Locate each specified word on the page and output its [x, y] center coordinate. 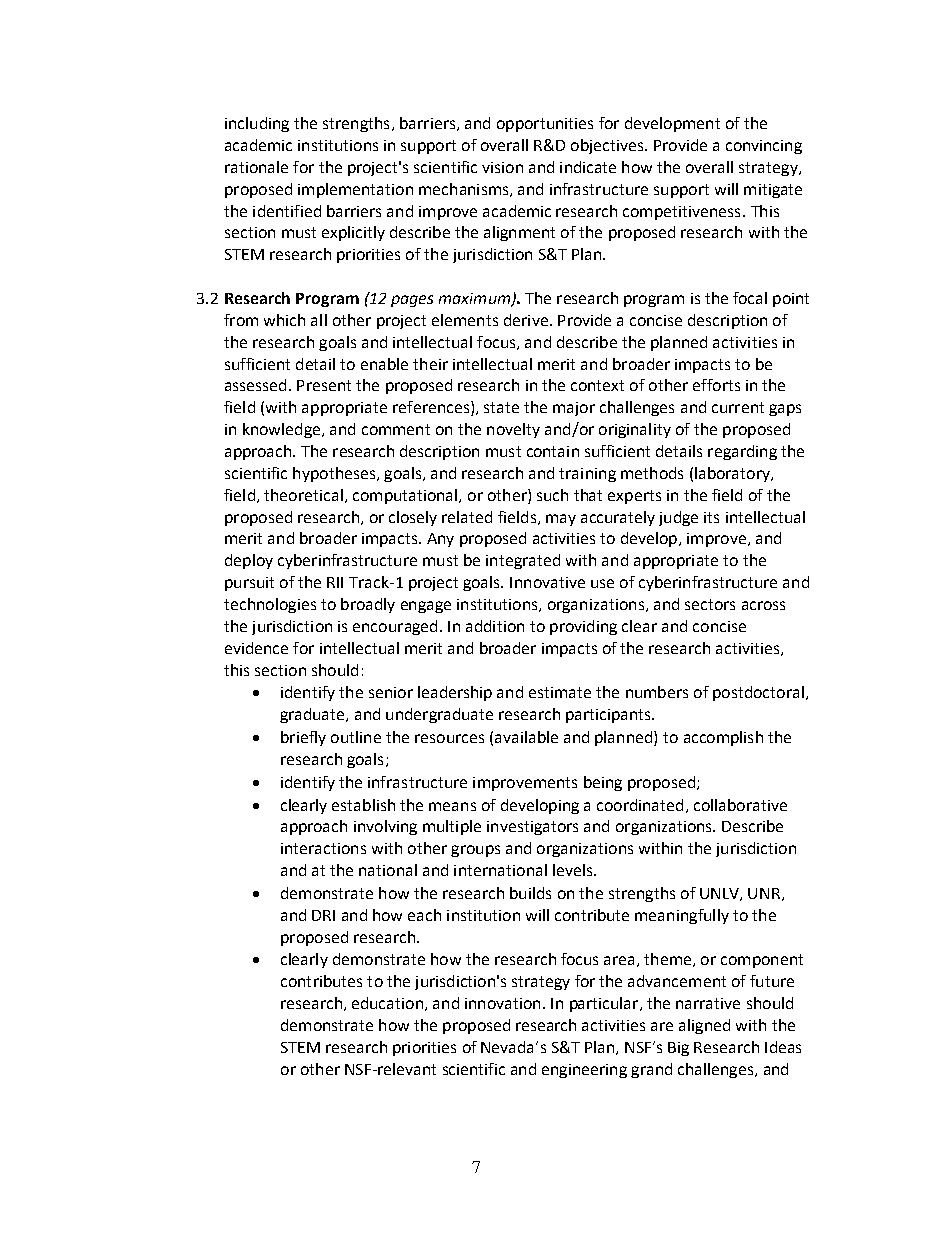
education [387, 1003]
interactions [323, 848]
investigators [532, 828]
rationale [256, 167]
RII [335, 582]
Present [324, 385]
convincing [764, 147]
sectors [710, 604]
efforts [716, 385]
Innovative [547, 582]
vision [502, 167]
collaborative [740, 805]
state [501, 407]
